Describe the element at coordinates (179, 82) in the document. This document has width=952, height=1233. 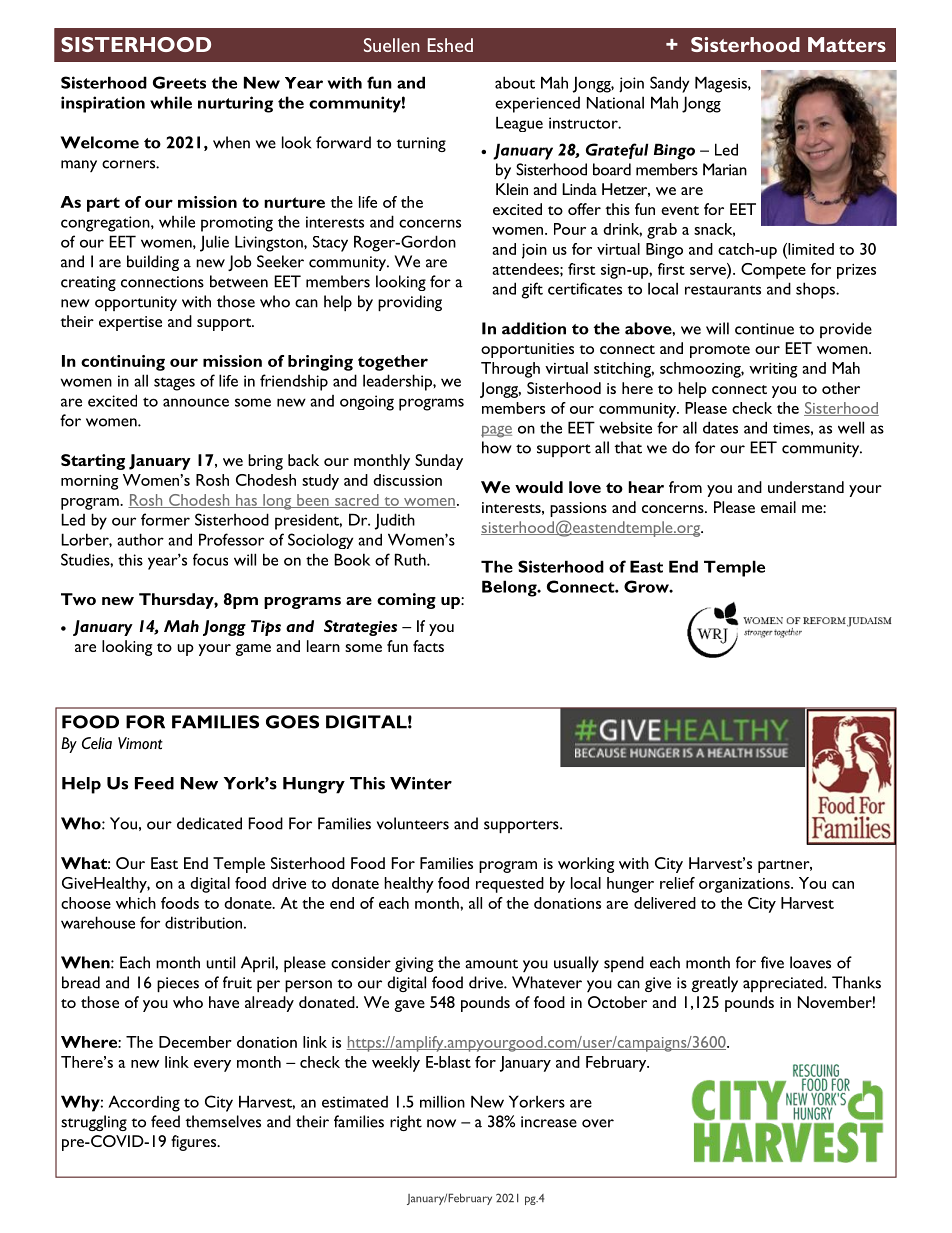
I see `Greets` at that location.
